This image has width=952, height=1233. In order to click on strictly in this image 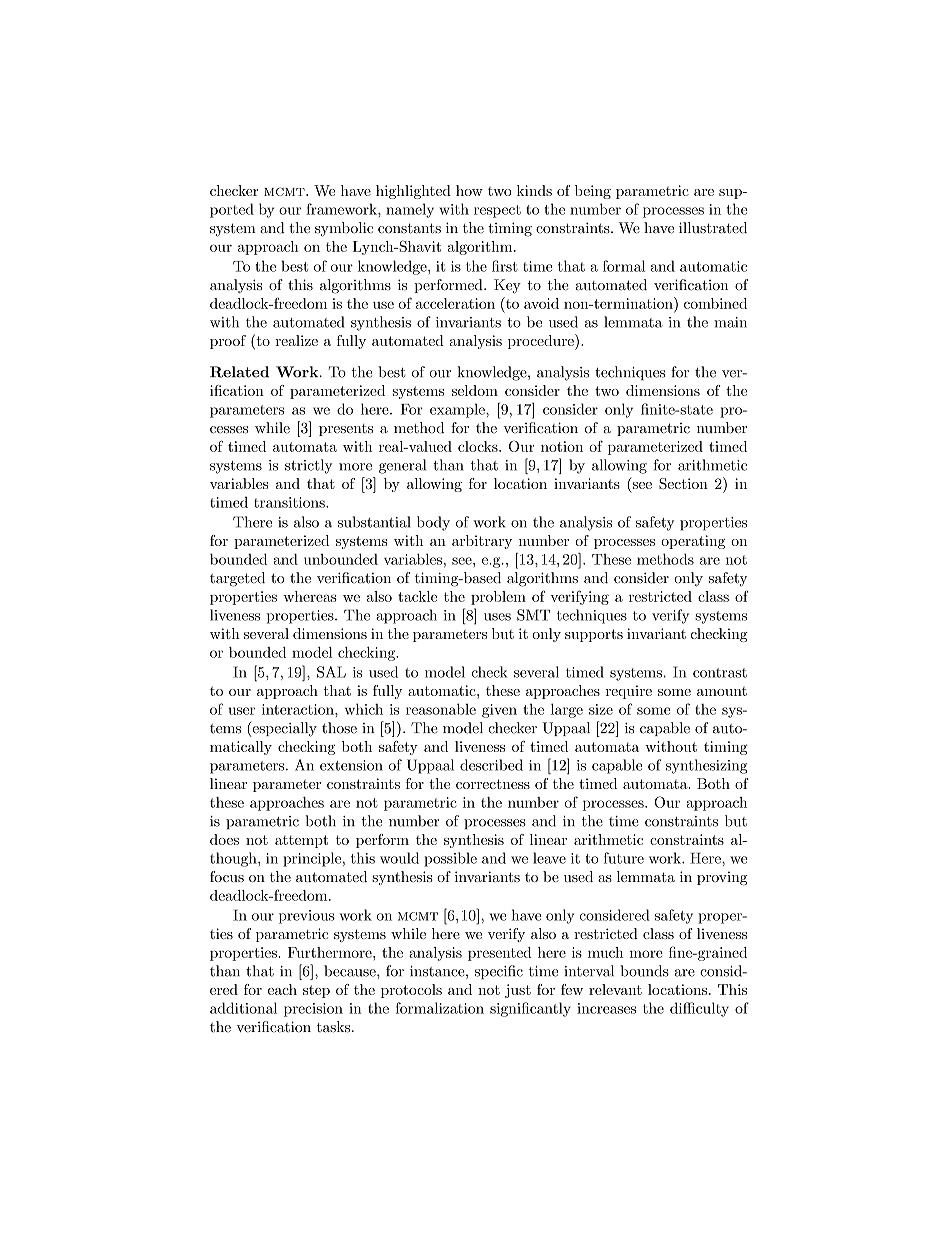, I will do `click(308, 466)`.
